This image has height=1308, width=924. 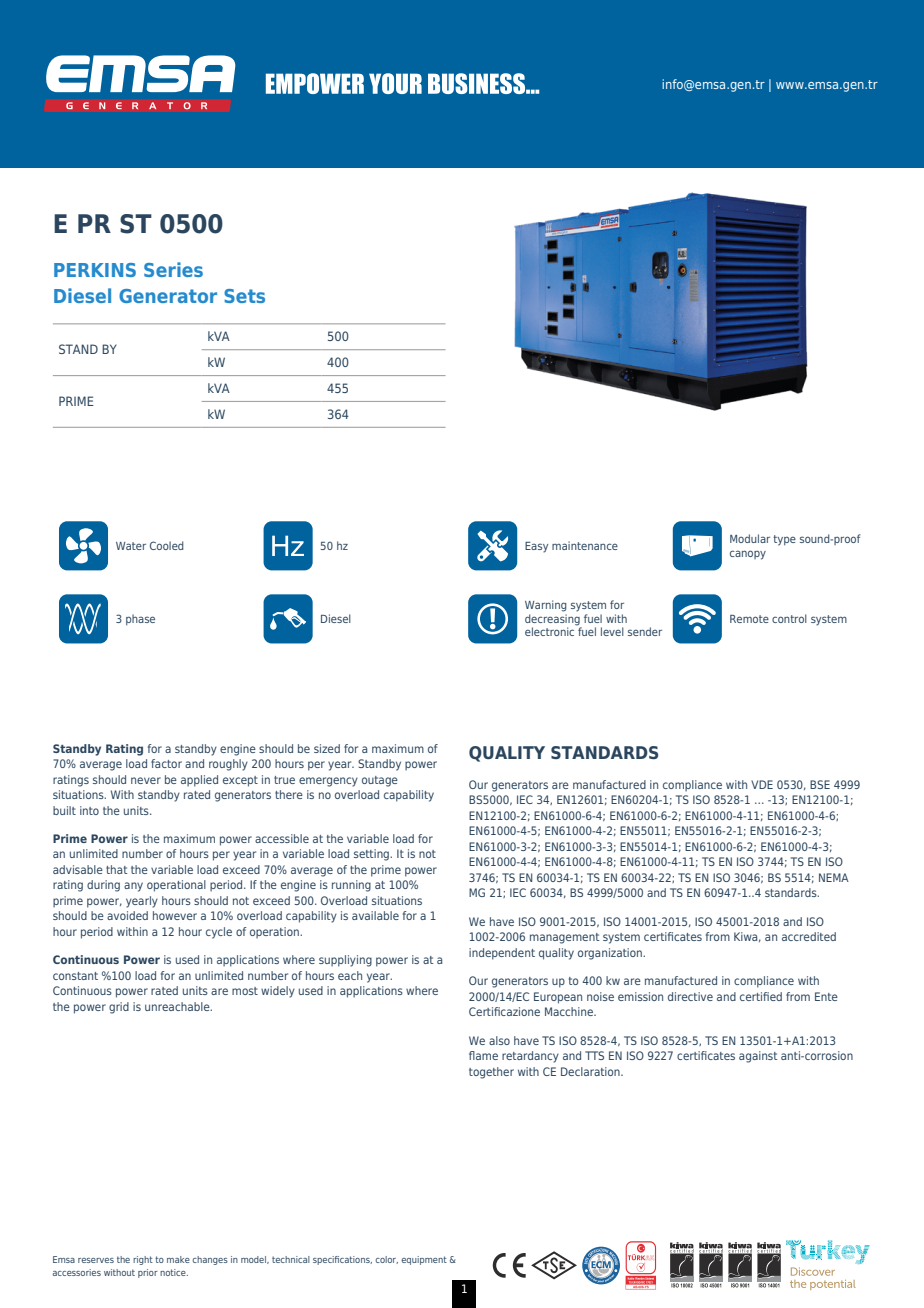 What do you see at coordinates (244, 296) in the image?
I see `Sets` at bounding box center [244, 296].
